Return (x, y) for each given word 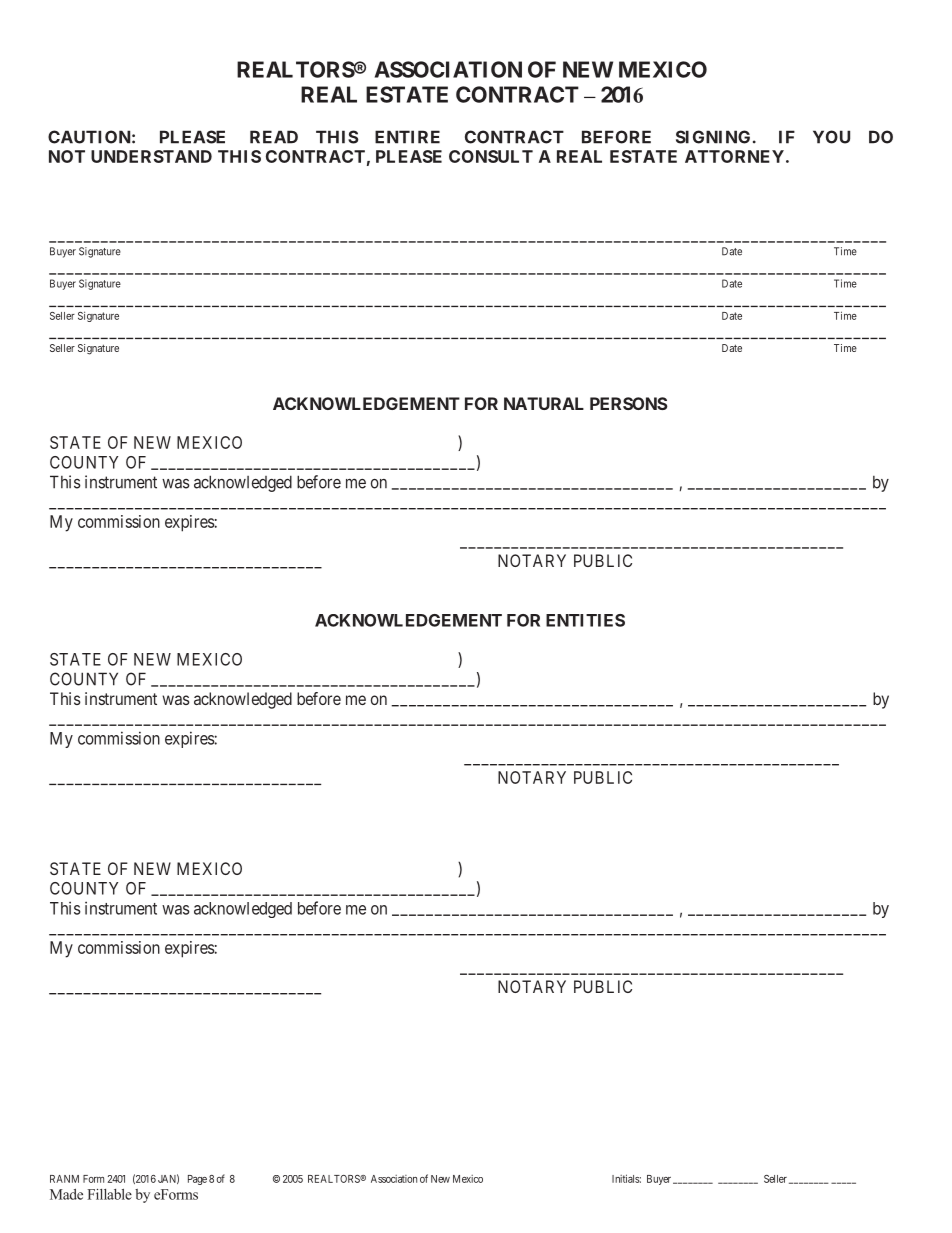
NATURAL (544, 403)
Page (197, 1180)
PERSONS (629, 403)
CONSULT (491, 156)
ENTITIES (585, 620)
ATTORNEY (734, 156)
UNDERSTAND (151, 156)
